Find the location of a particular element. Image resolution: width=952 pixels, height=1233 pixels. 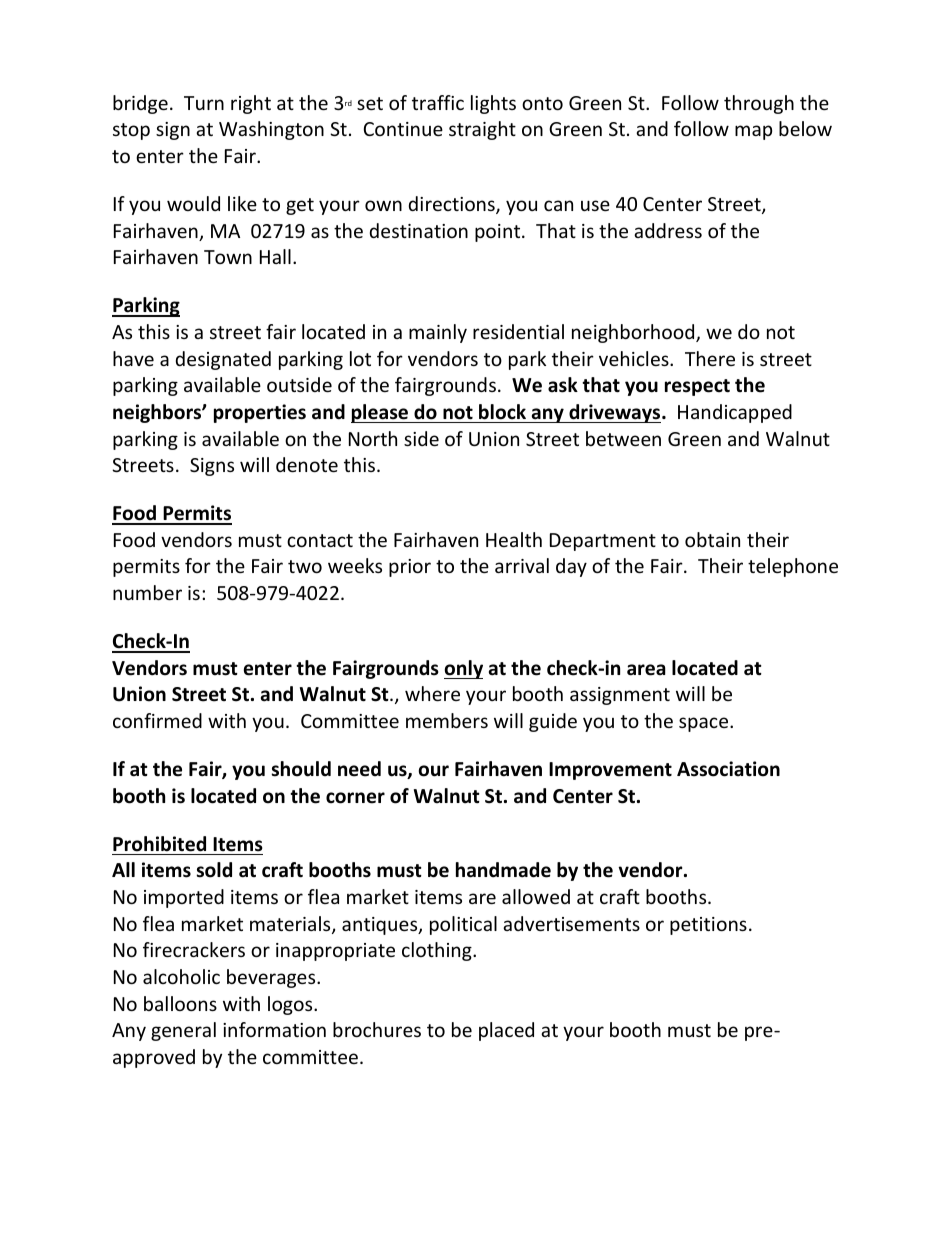

placed is located at coordinates (506, 1031).
